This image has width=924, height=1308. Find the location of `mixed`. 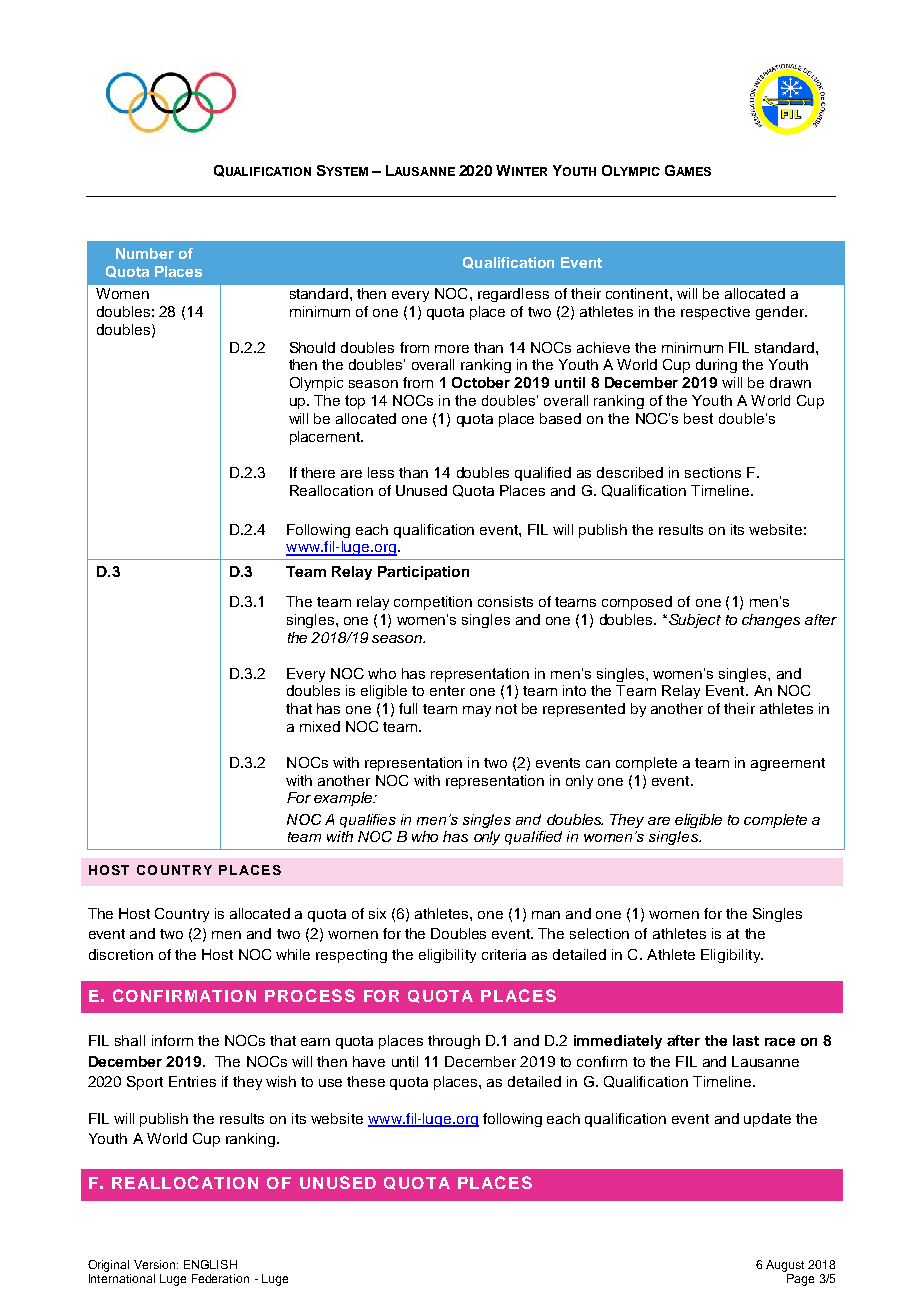

mixed is located at coordinates (320, 726).
